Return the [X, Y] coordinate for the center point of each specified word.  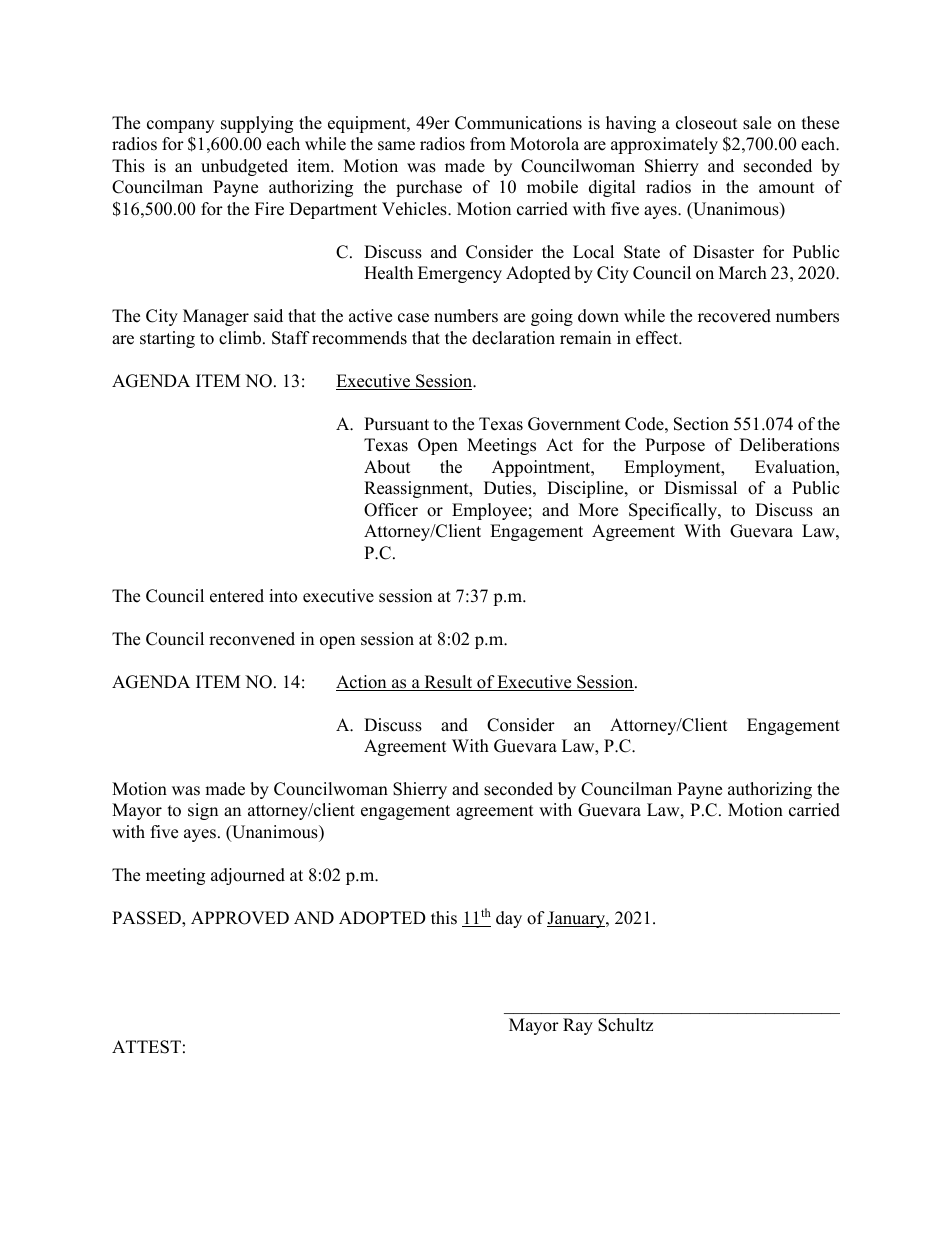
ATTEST [146, 1047]
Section [701, 424]
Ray [578, 1026]
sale [757, 123]
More [598, 510]
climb [241, 338]
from [488, 144]
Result [448, 683]
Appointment [542, 468]
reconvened [252, 639]
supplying [257, 124]
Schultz [625, 1025]
